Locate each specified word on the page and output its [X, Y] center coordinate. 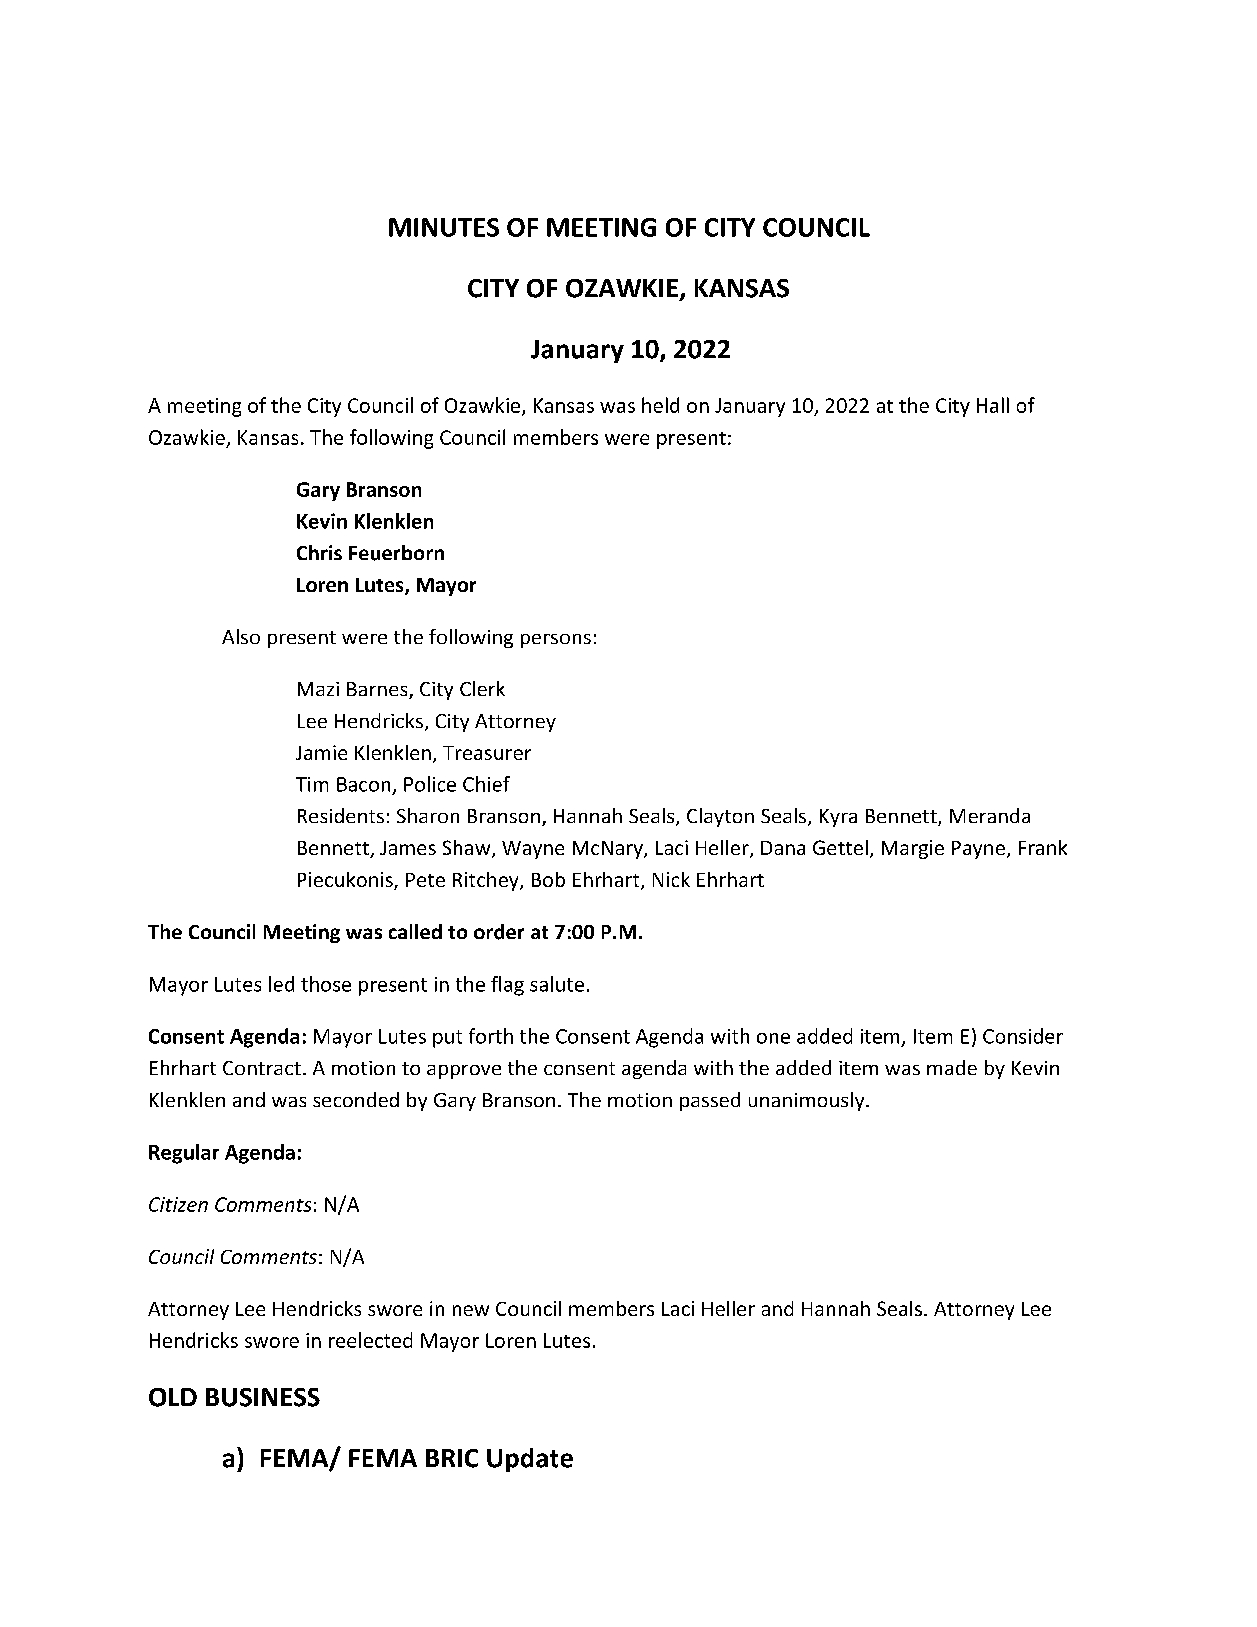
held [660, 405]
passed [710, 1101]
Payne [978, 850]
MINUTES [444, 227]
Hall [993, 405]
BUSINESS [263, 1397]
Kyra [838, 818]
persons [556, 641]
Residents [341, 815]
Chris [319, 552]
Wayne [533, 850]
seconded [356, 1099]
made [952, 1067]
